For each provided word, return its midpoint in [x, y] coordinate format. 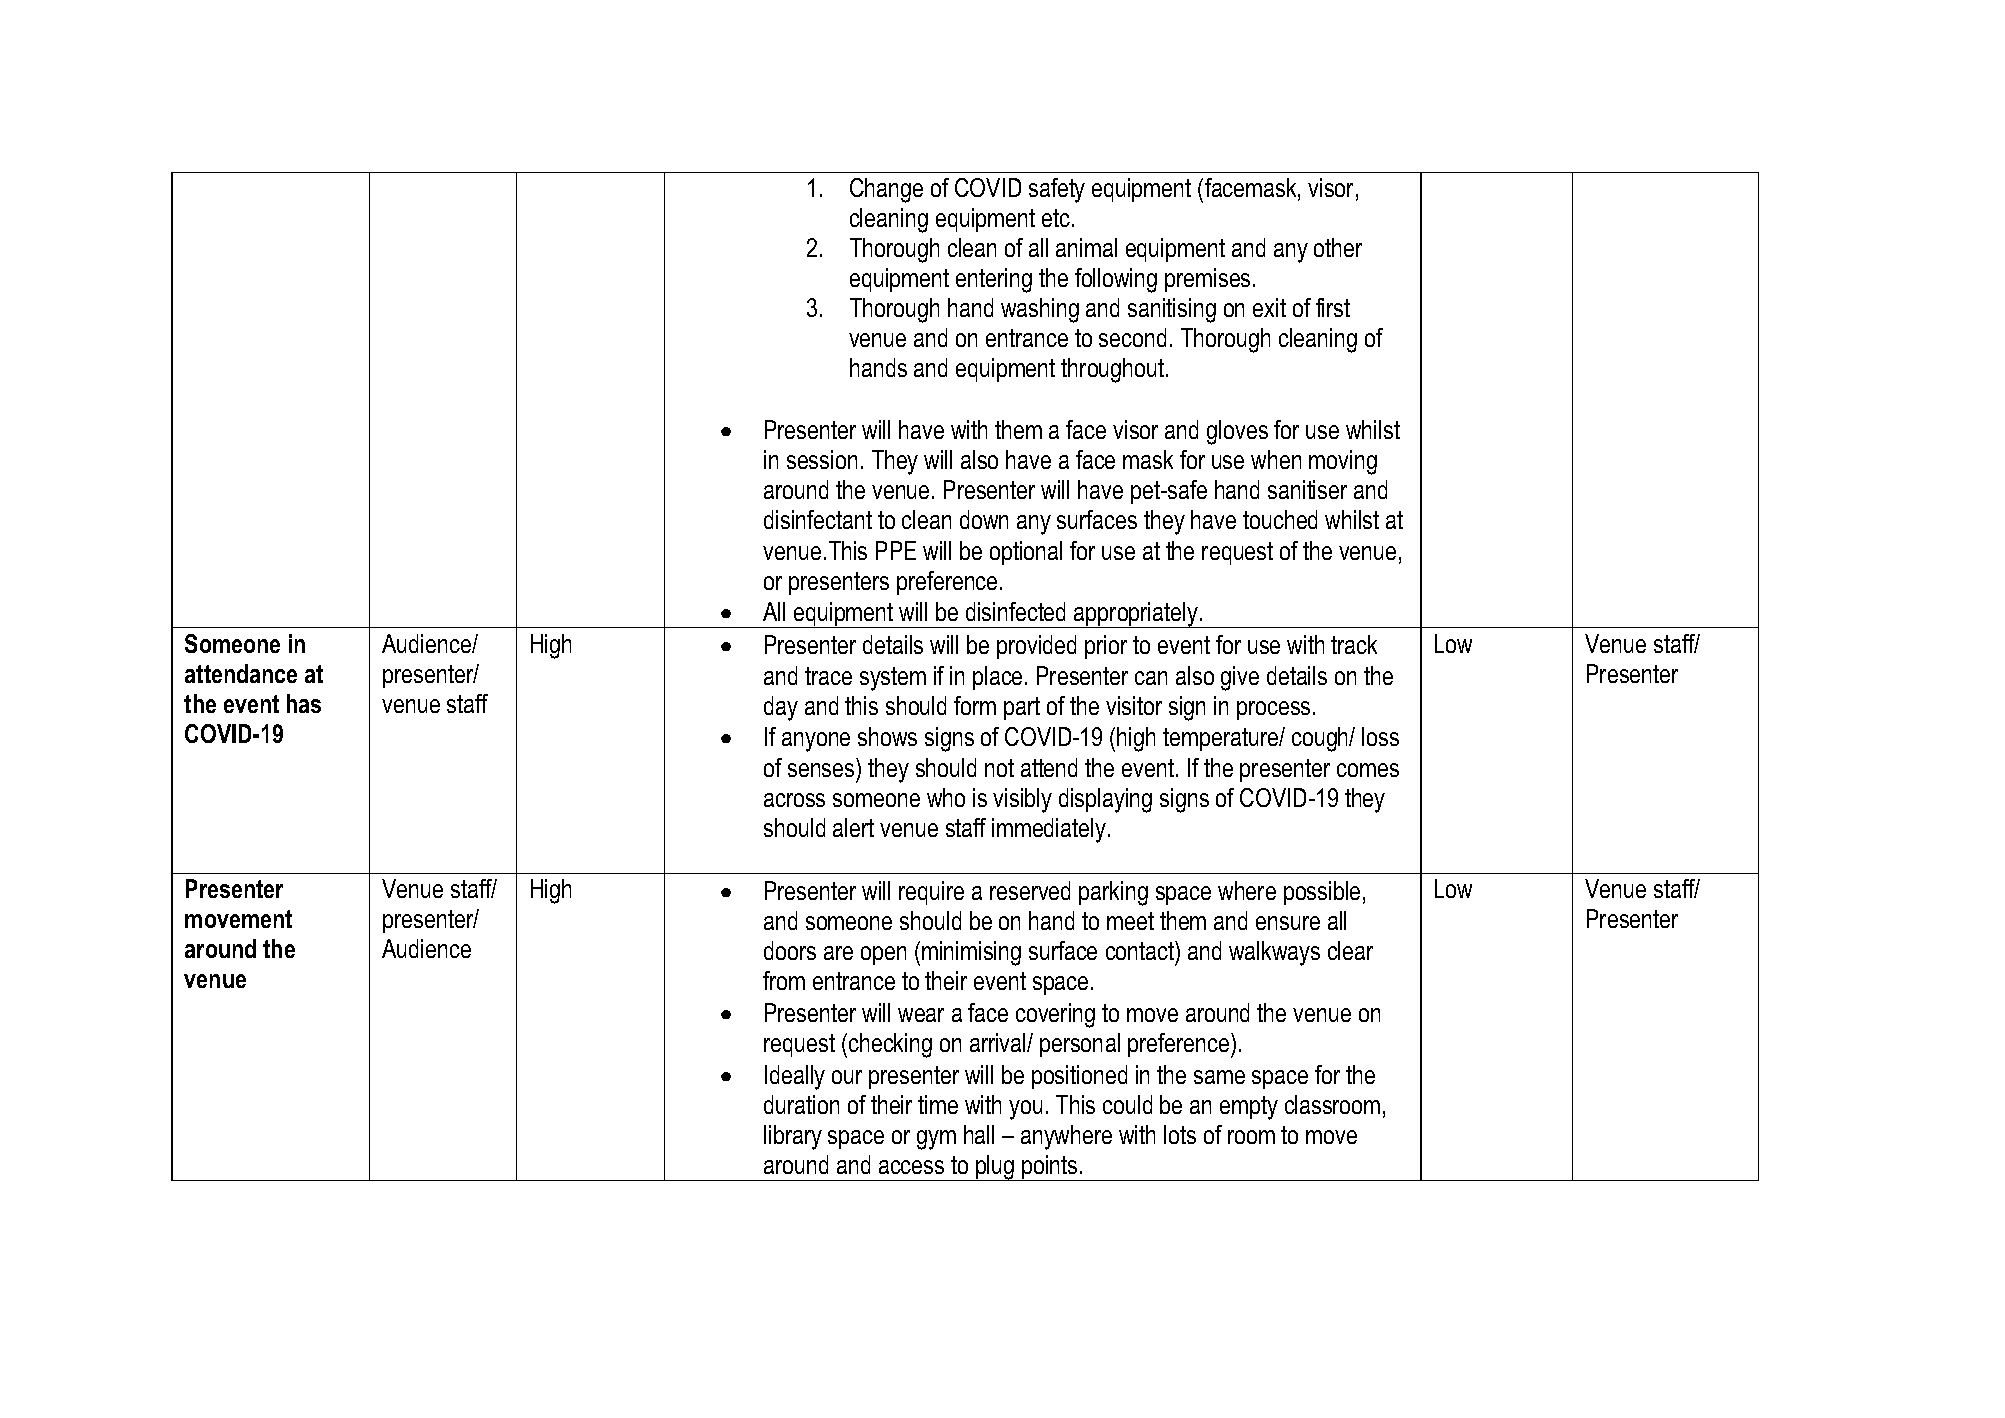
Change [886, 190]
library [793, 1137]
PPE [896, 550]
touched [1280, 519]
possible [1322, 893]
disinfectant [818, 519]
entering [994, 280]
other [1338, 247]
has [304, 703]
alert [853, 827]
